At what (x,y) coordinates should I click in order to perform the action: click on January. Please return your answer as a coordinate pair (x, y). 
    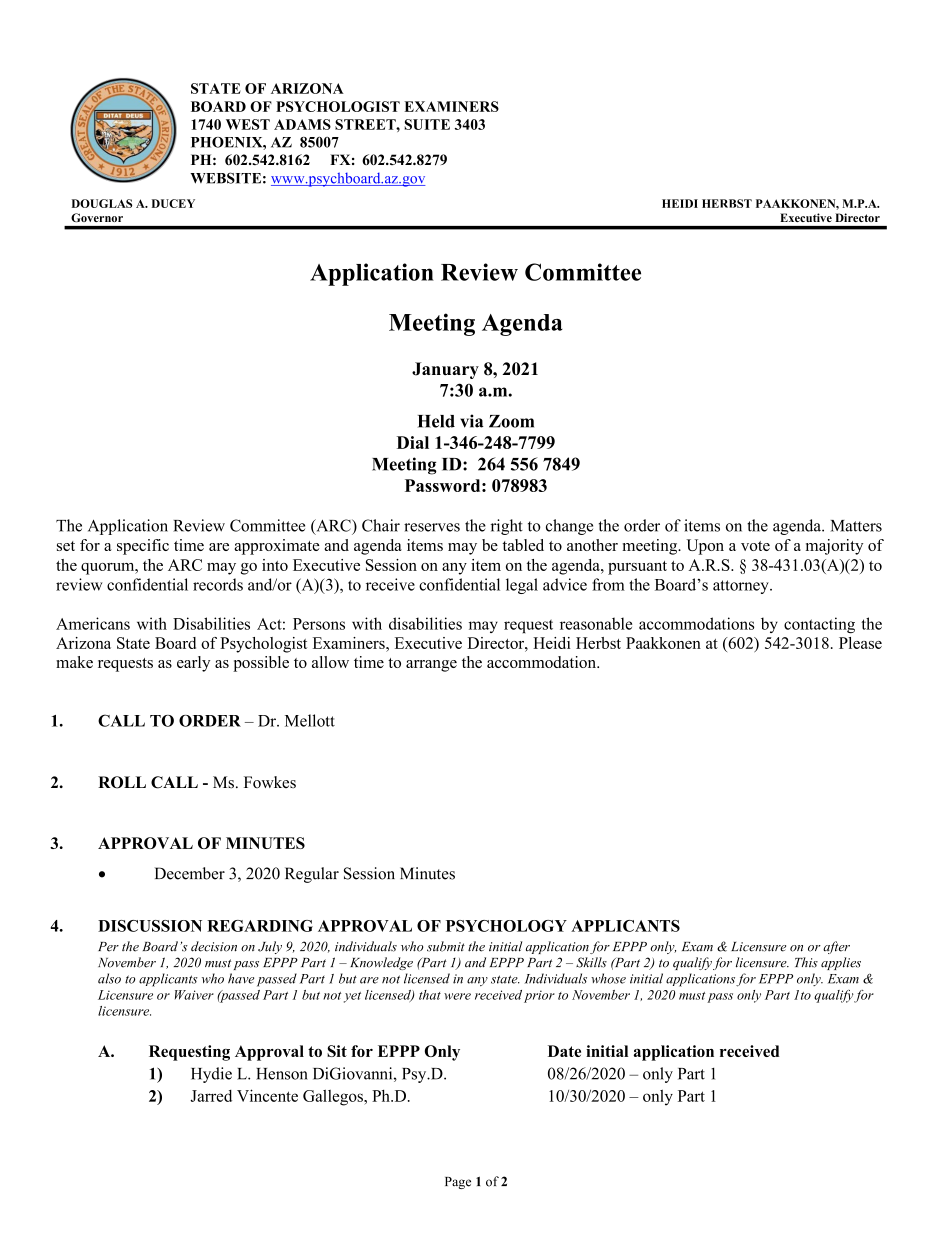
    Looking at the image, I should click on (445, 370).
